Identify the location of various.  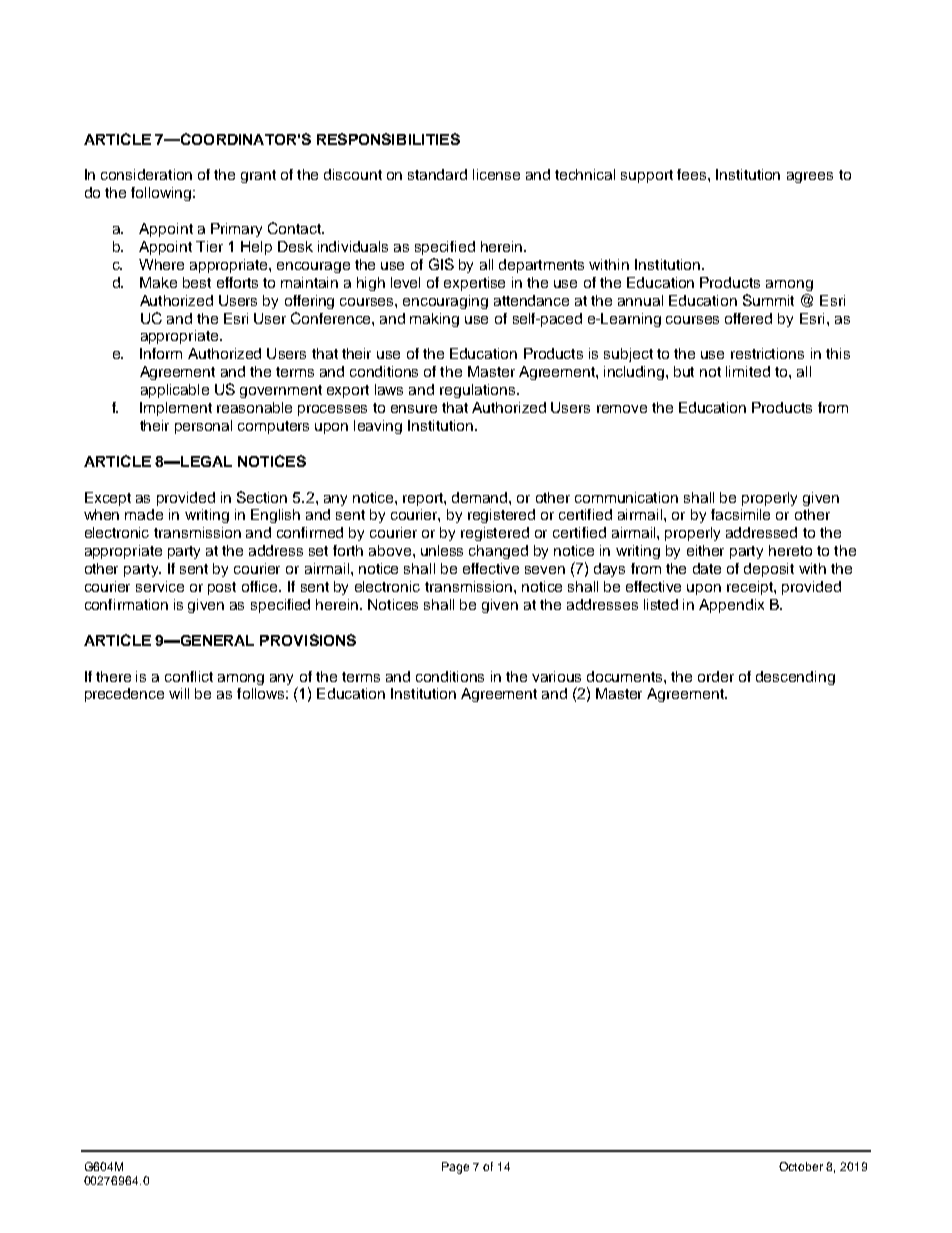
(556, 676).
